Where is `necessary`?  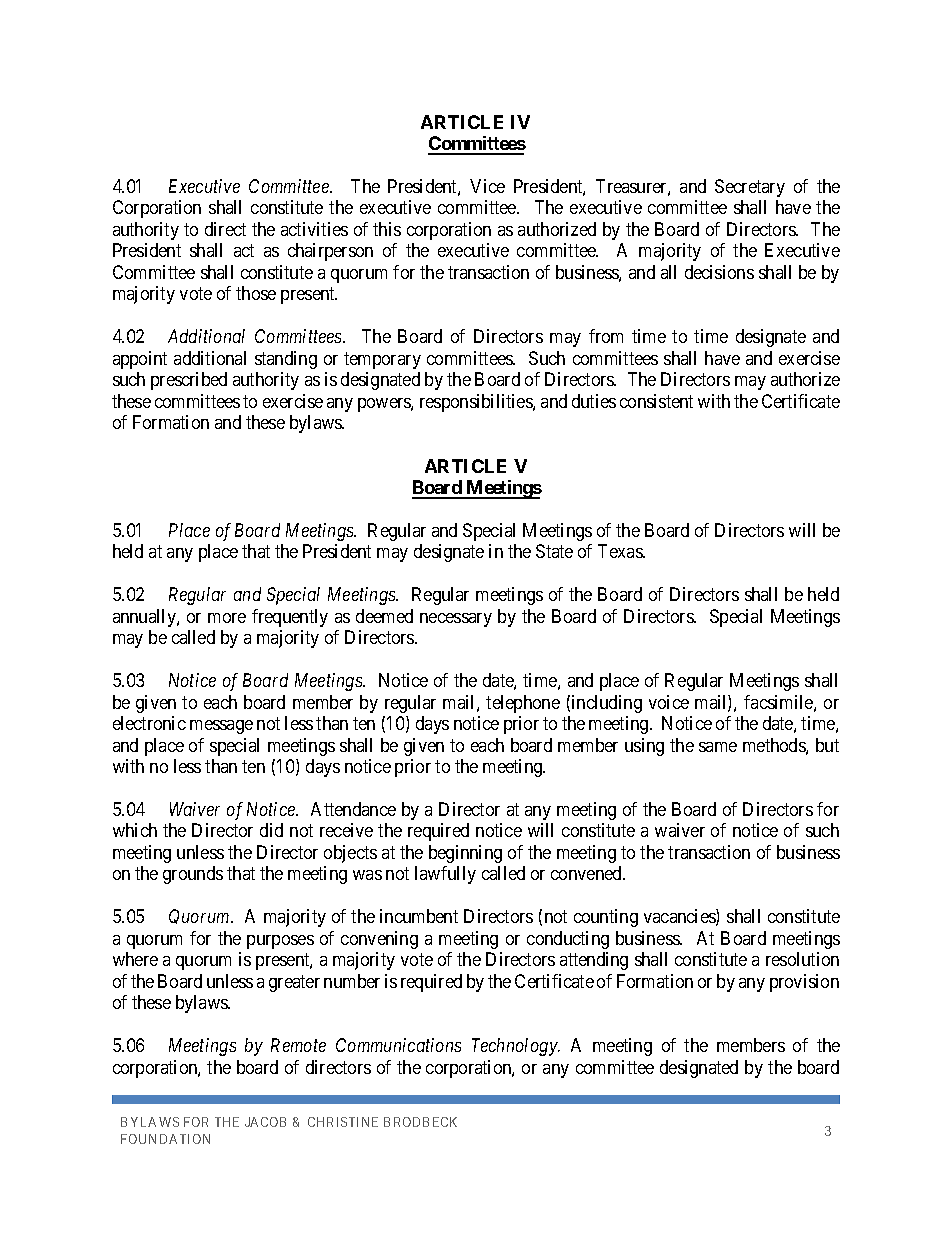
necessary is located at coordinates (456, 620).
